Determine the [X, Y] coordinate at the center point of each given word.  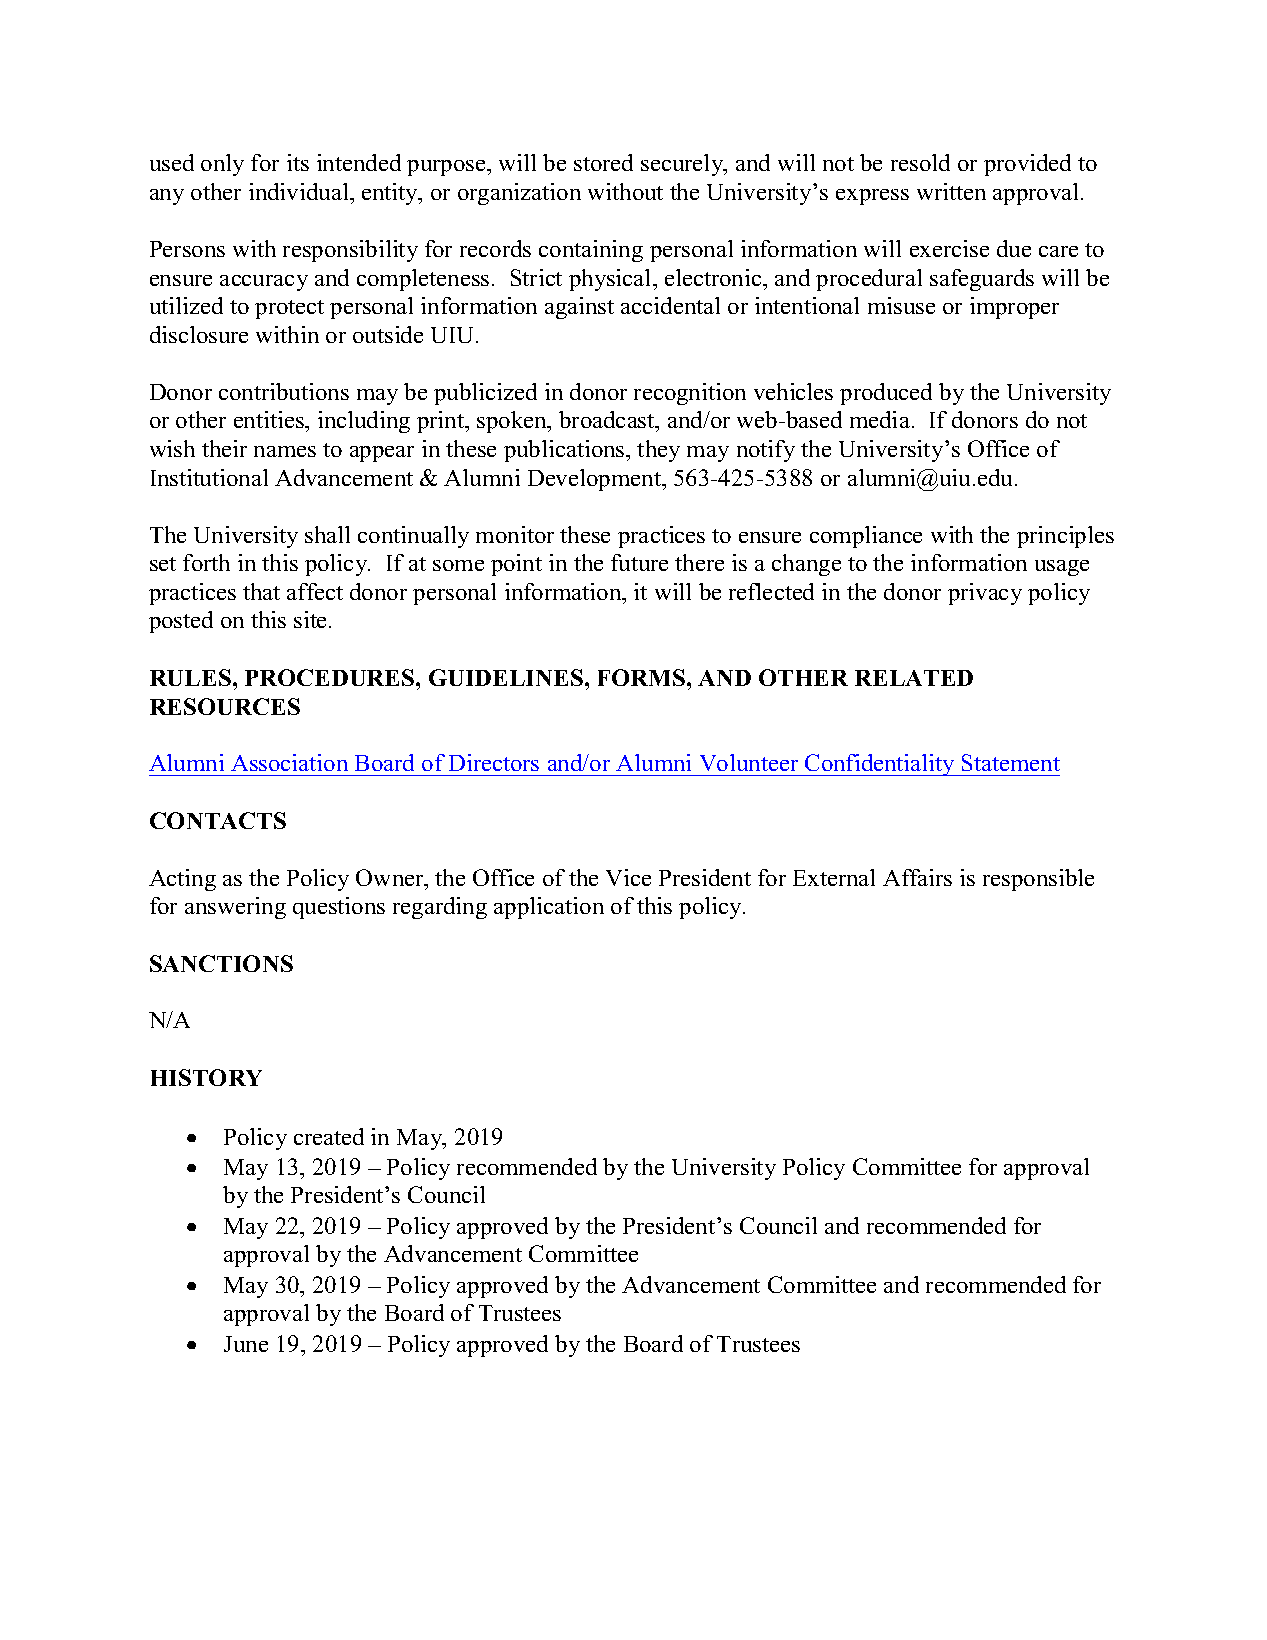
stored [603, 162]
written [951, 191]
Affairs [917, 877]
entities [270, 419]
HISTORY [206, 1077]
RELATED [914, 678]
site [312, 619]
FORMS [643, 677]
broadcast [608, 421]
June [246, 1344]
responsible [1038, 880]
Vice [628, 877]
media [881, 419]
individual [300, 191]
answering [235, 908]
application [549, 908]
